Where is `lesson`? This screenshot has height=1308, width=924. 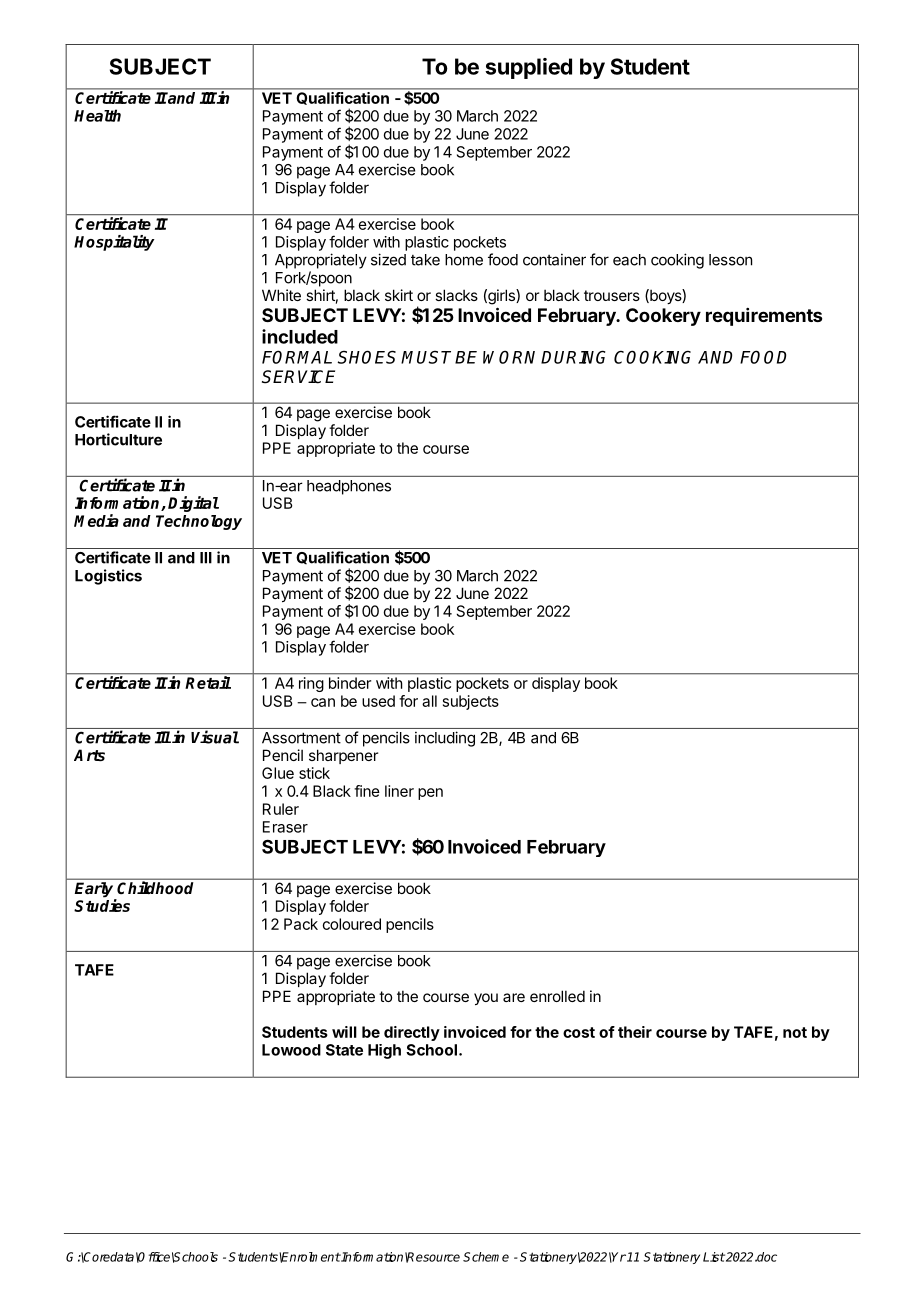 lesson is located at coordinates (730, 260).
